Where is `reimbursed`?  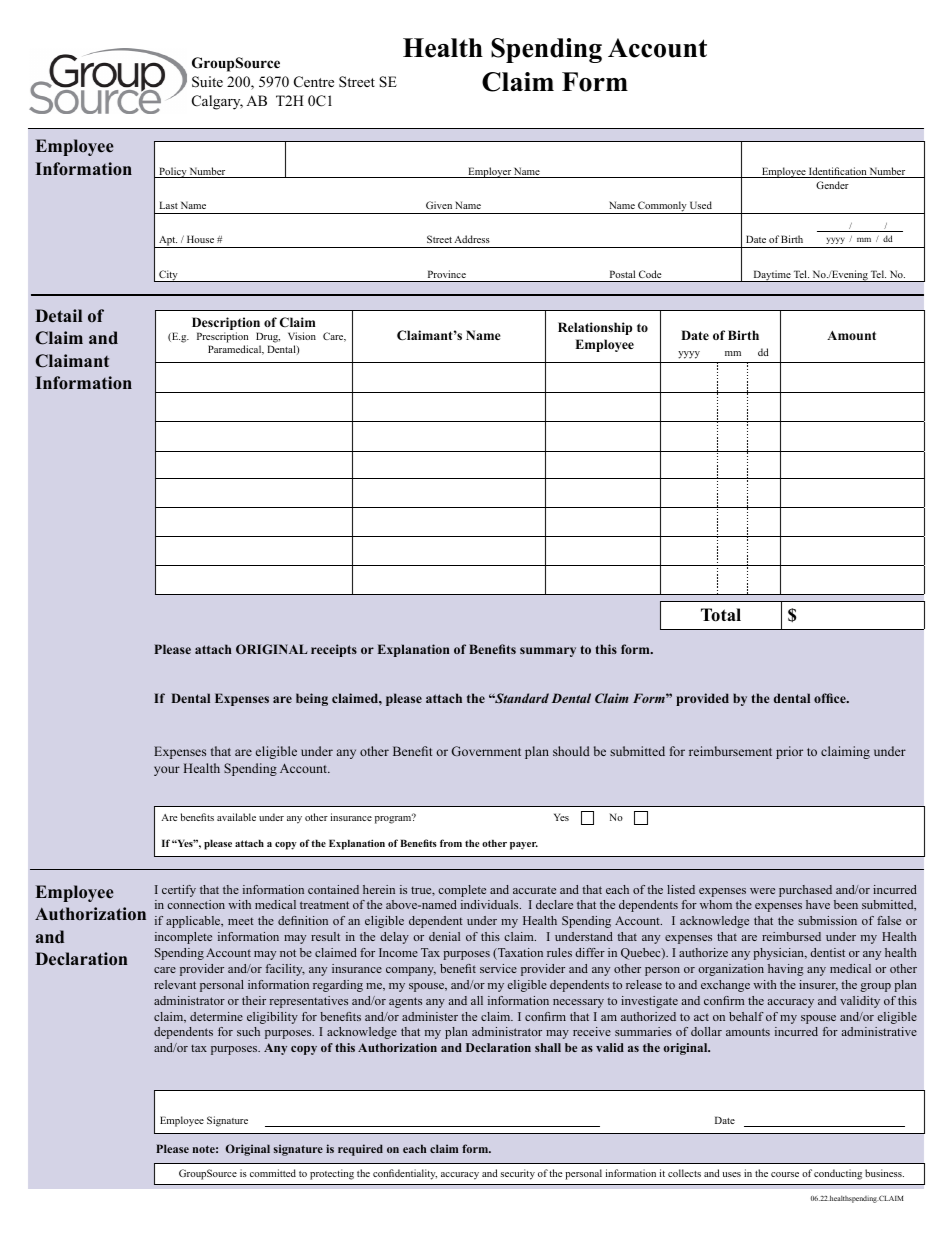
reimbursed is located at coordinates (791, 936).
